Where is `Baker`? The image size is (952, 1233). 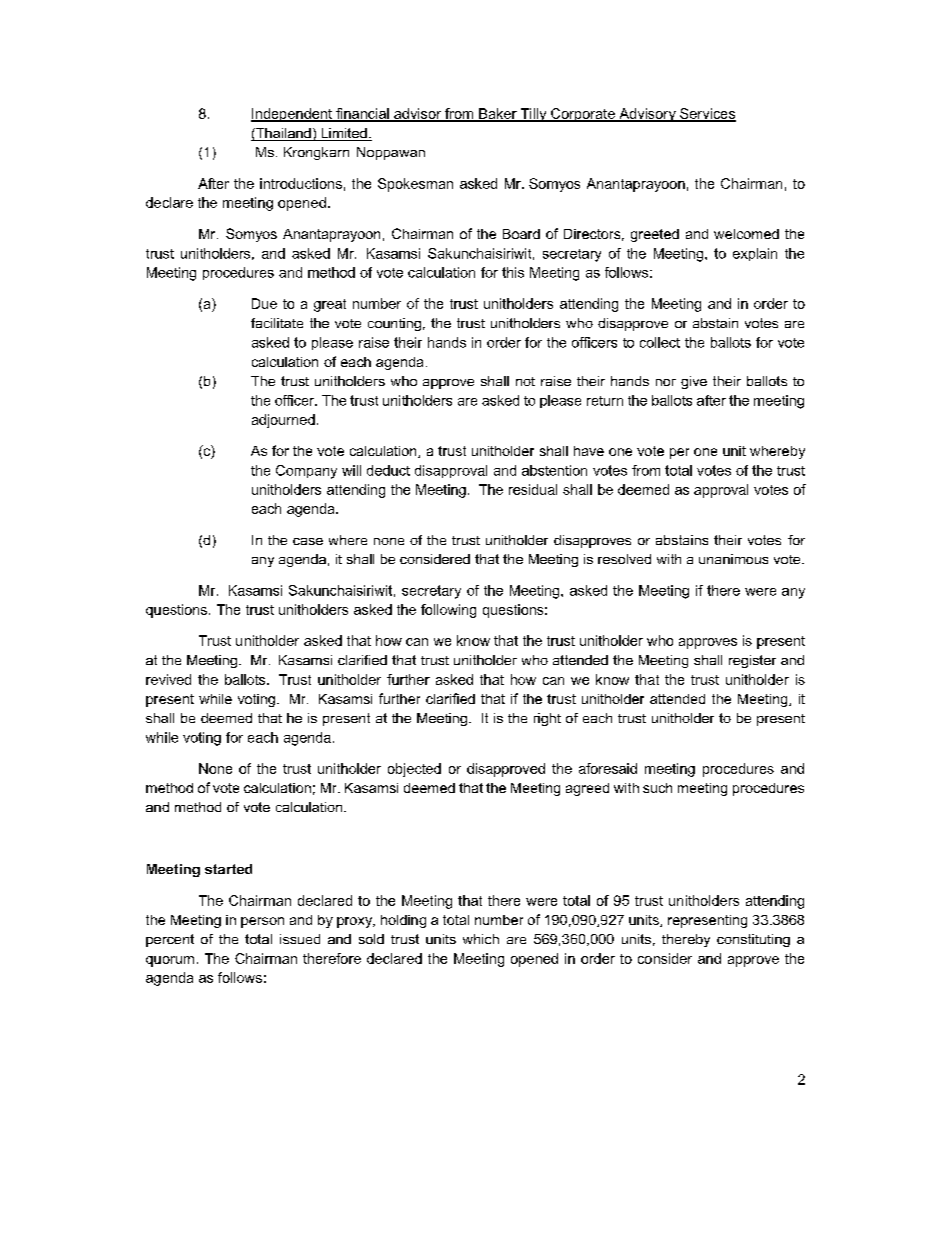 Baker is located at coordinates (498, 114).
